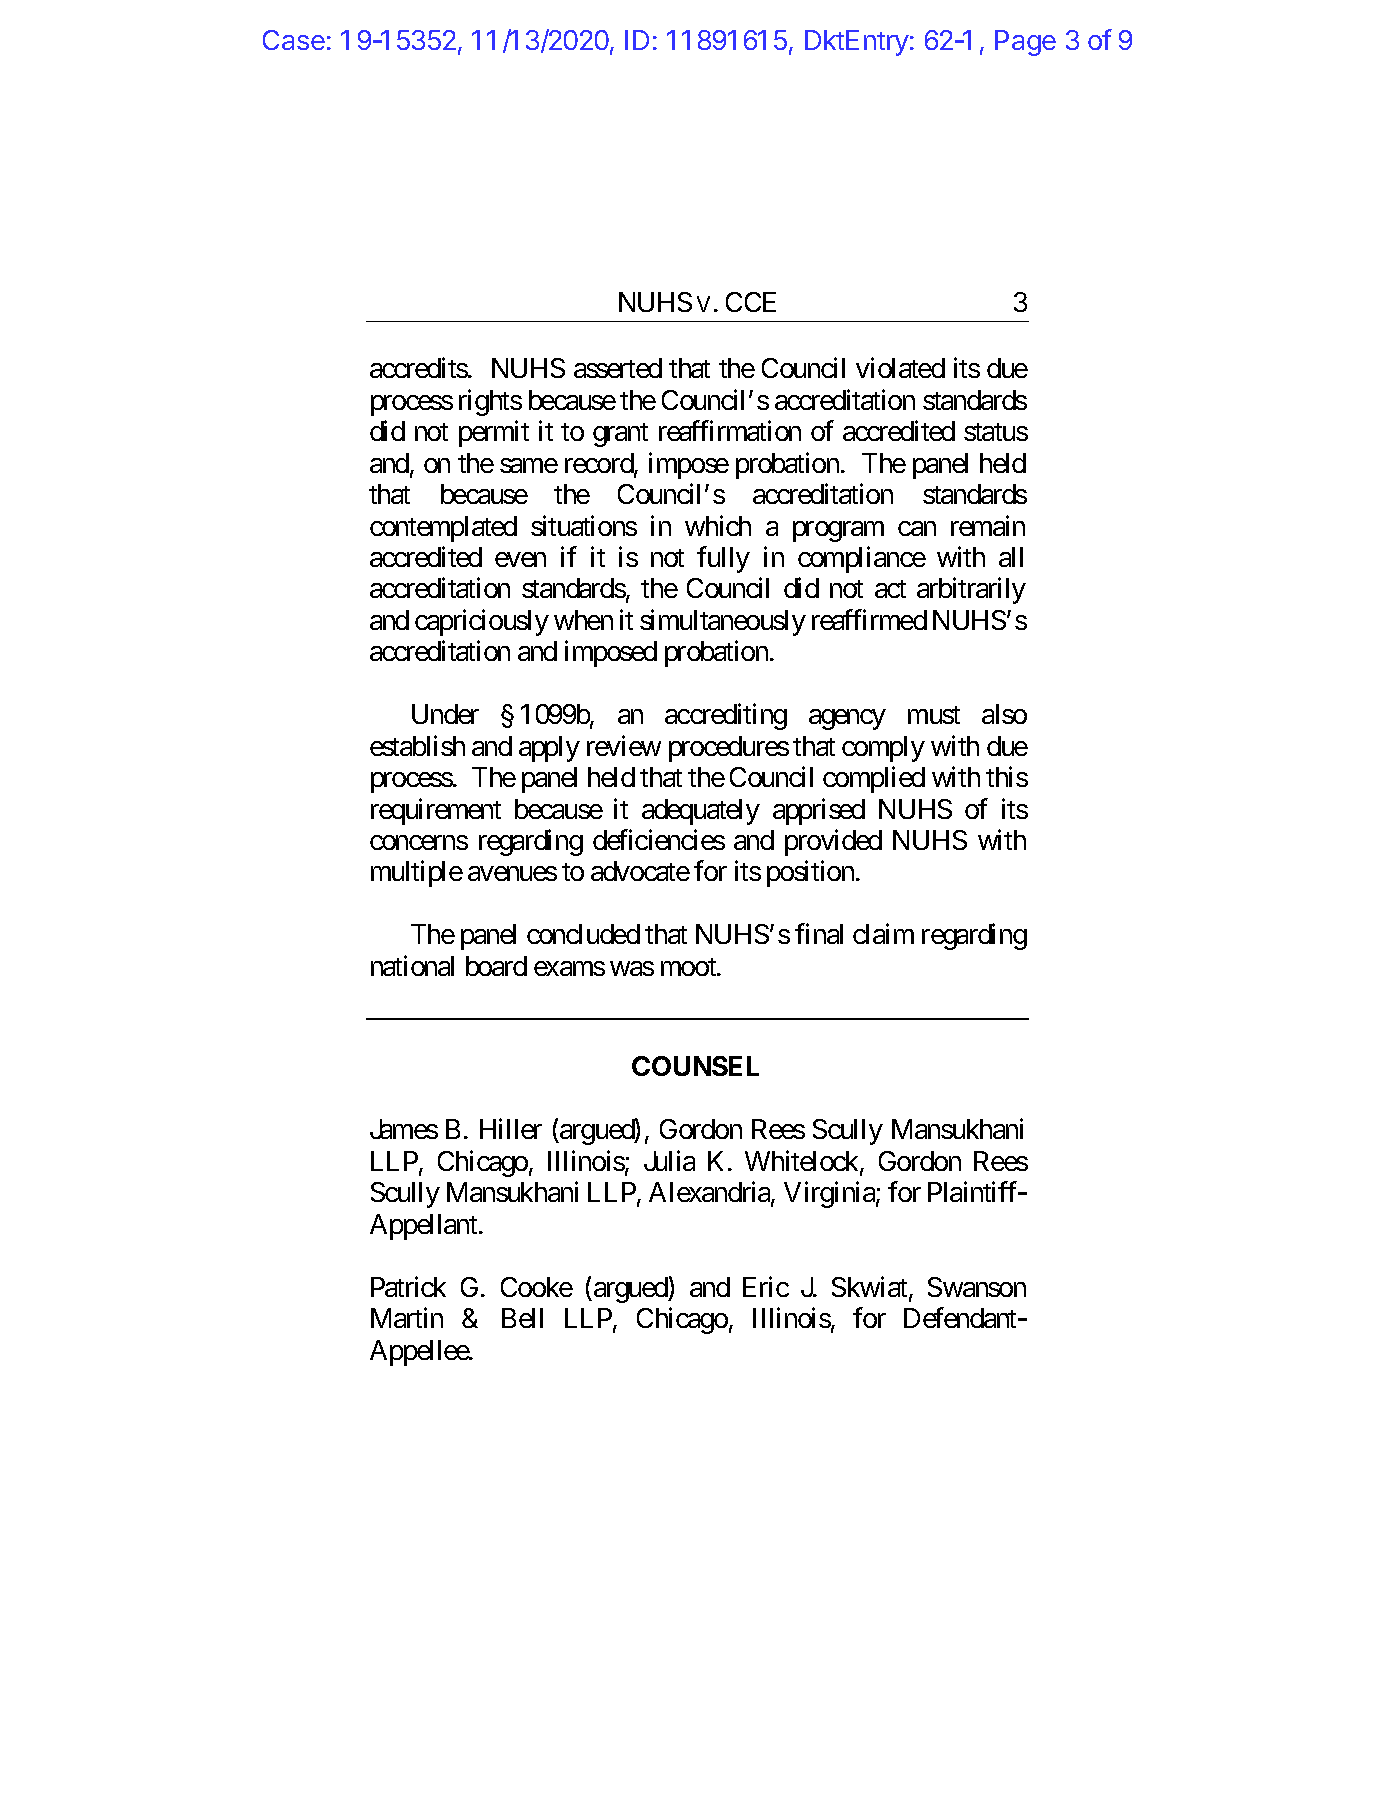 The width and height of the screenshot is (1395, 1805). Describe the element at coordinates (445, 714) in the screenshot. I see `Under` at that location.
